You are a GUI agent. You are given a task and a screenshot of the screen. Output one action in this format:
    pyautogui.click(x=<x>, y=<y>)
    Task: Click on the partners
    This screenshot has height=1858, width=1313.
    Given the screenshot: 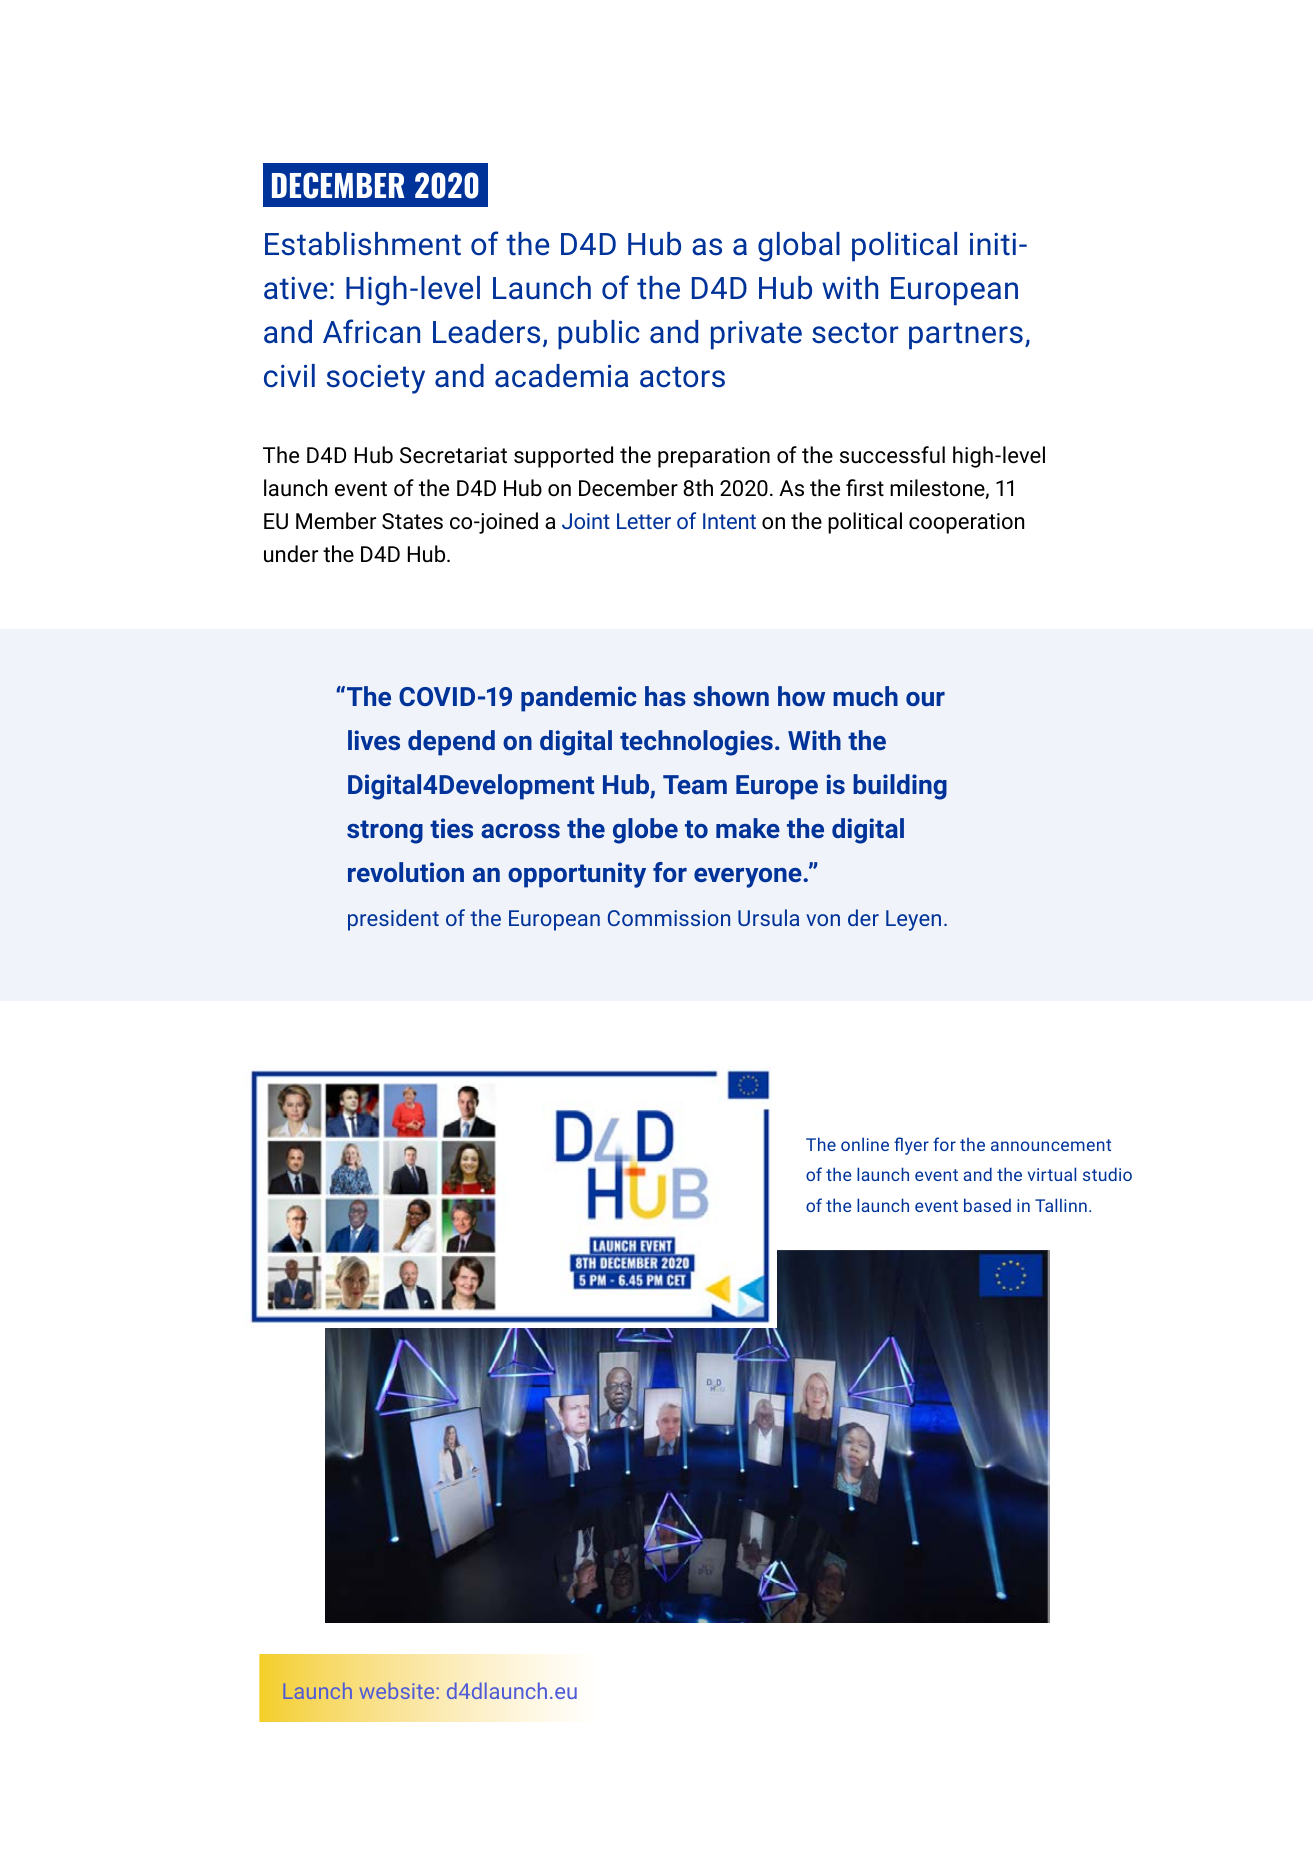 What is the action you would take?
    pyautogui.click(x=966, y=336)
